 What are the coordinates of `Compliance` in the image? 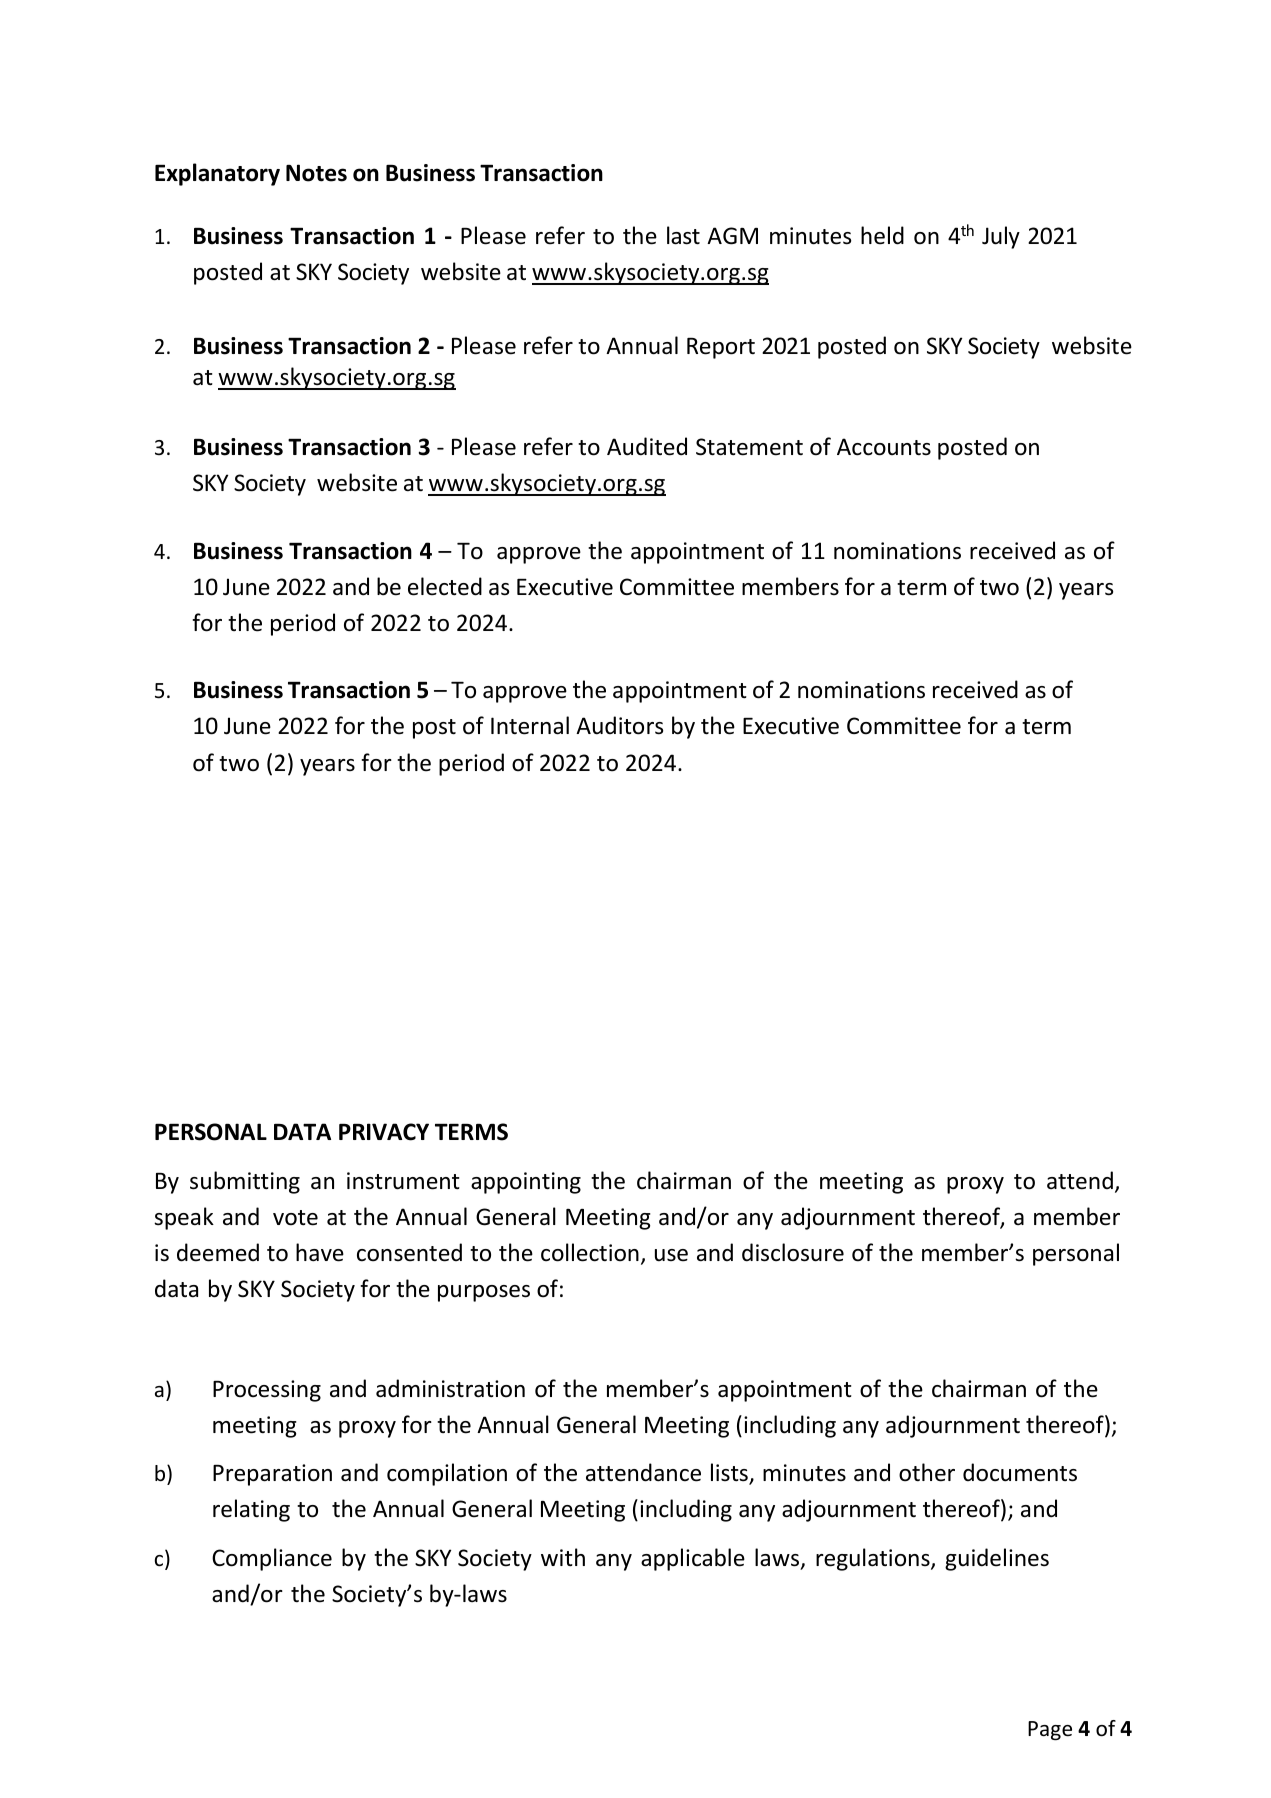 It's located at (272, 1559).
